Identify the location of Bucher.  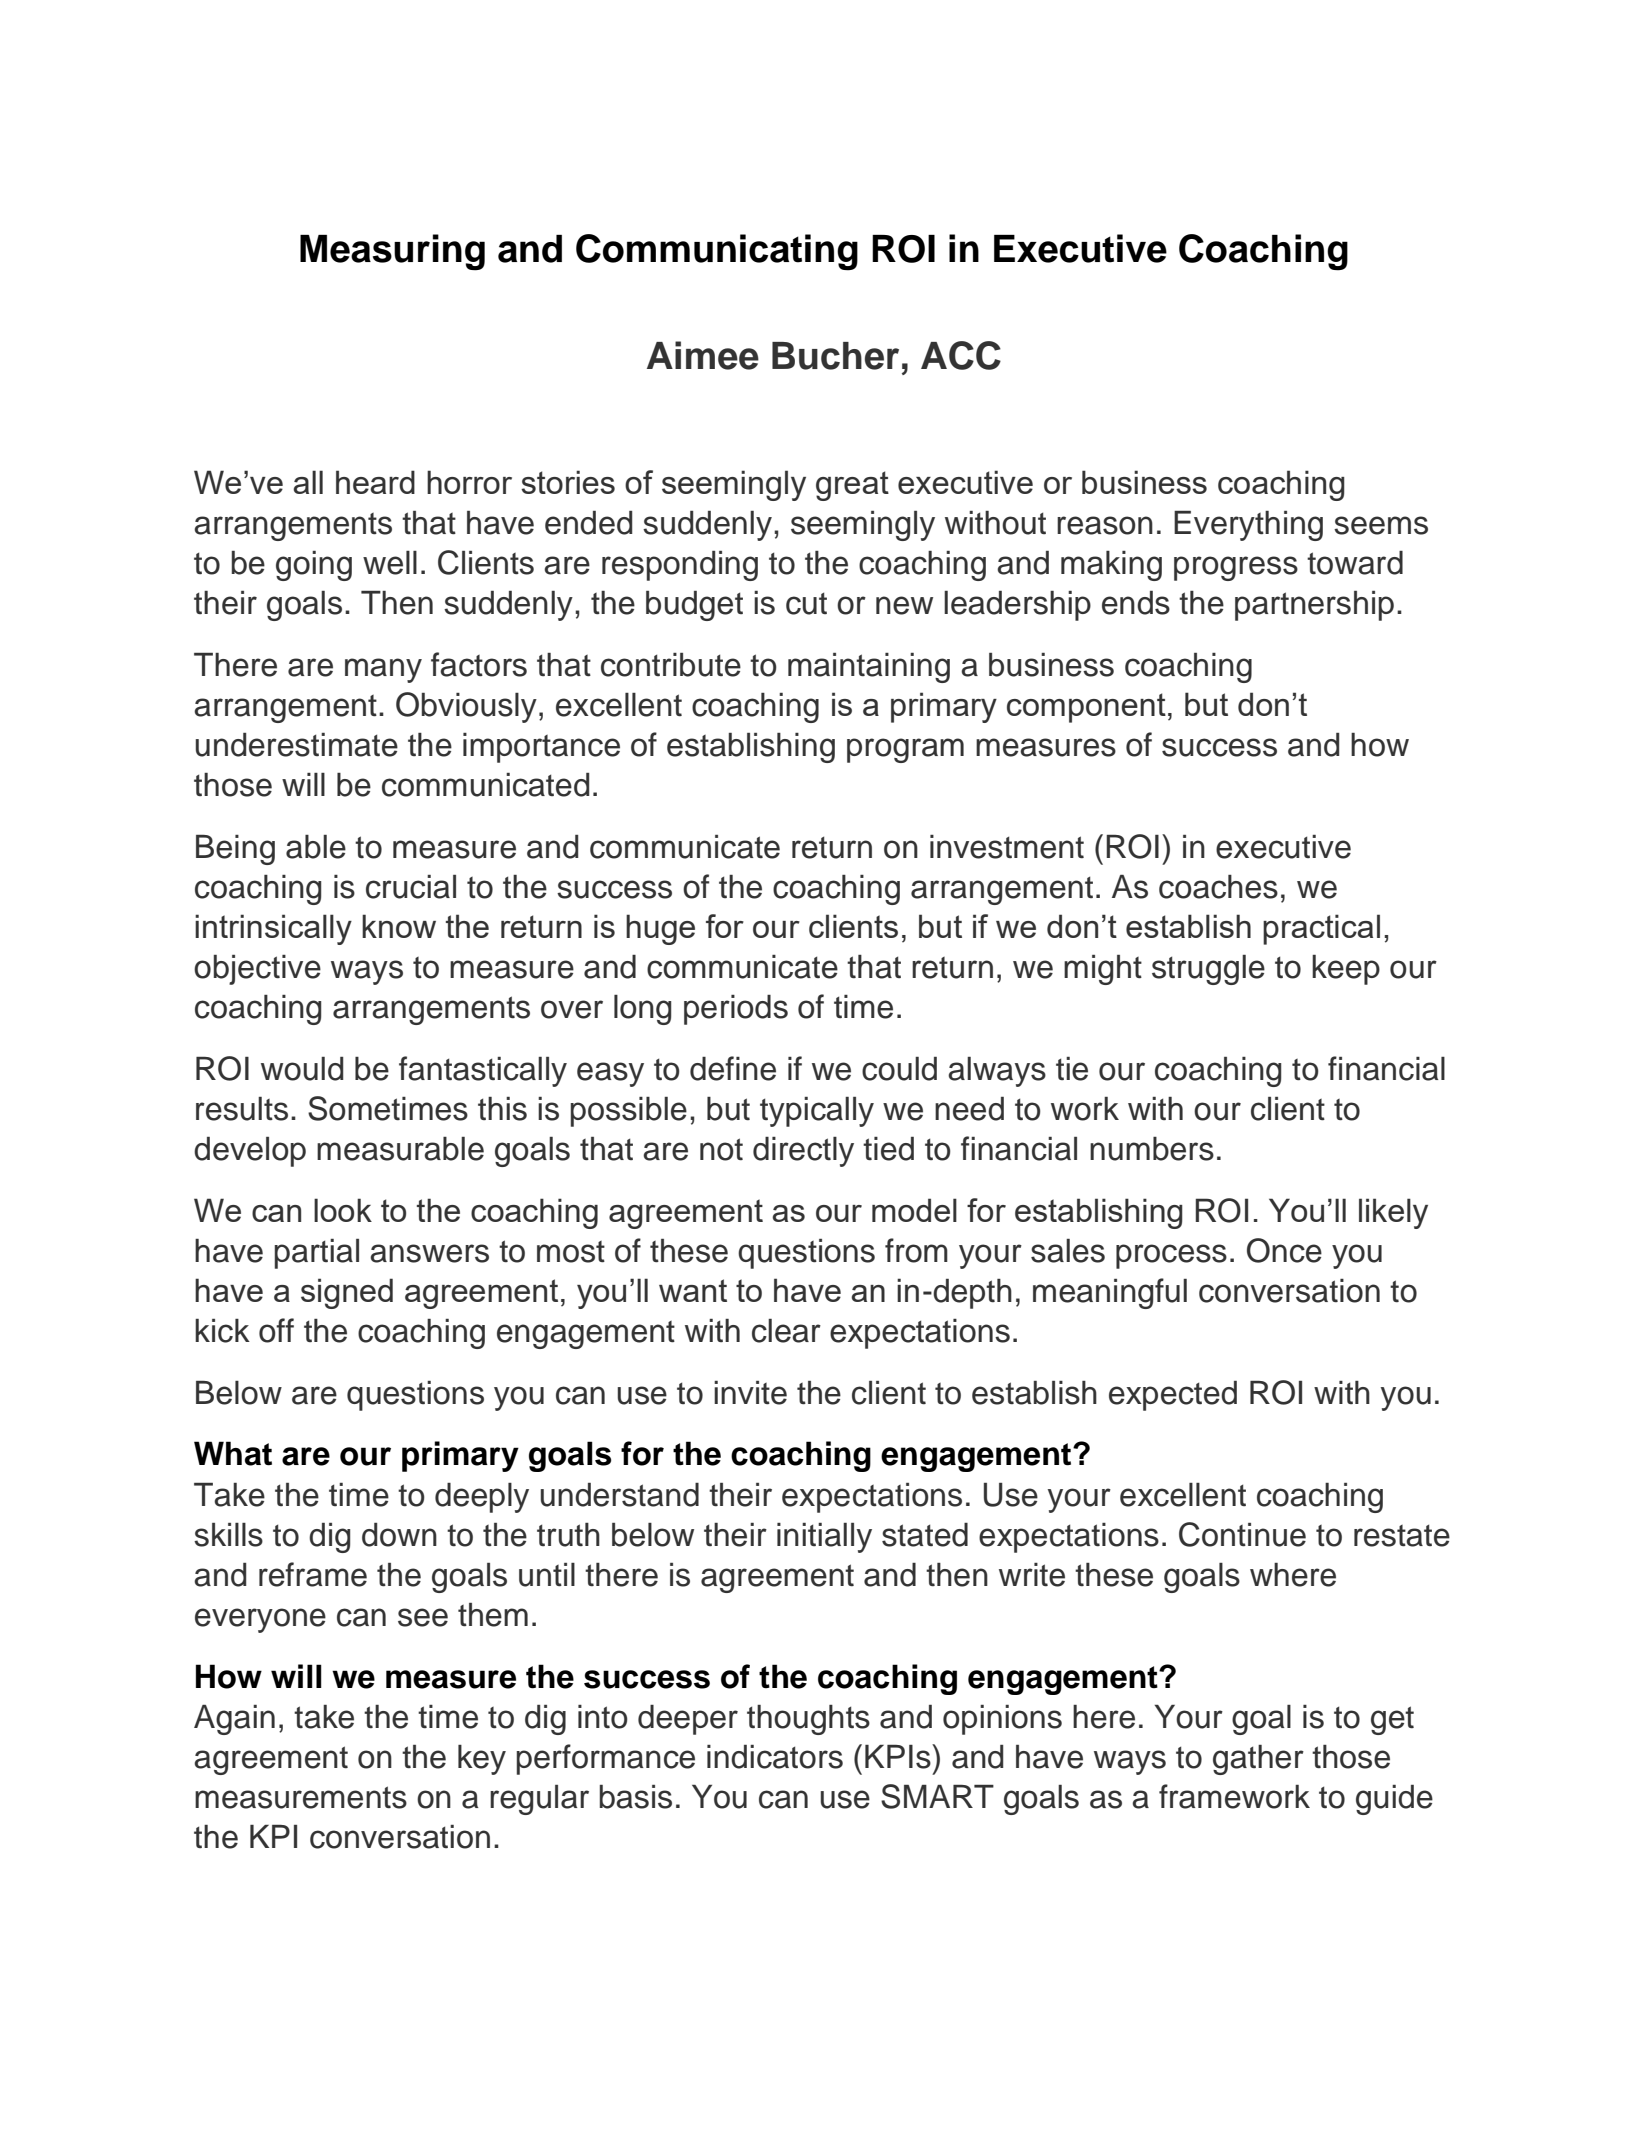
(835, 356).
